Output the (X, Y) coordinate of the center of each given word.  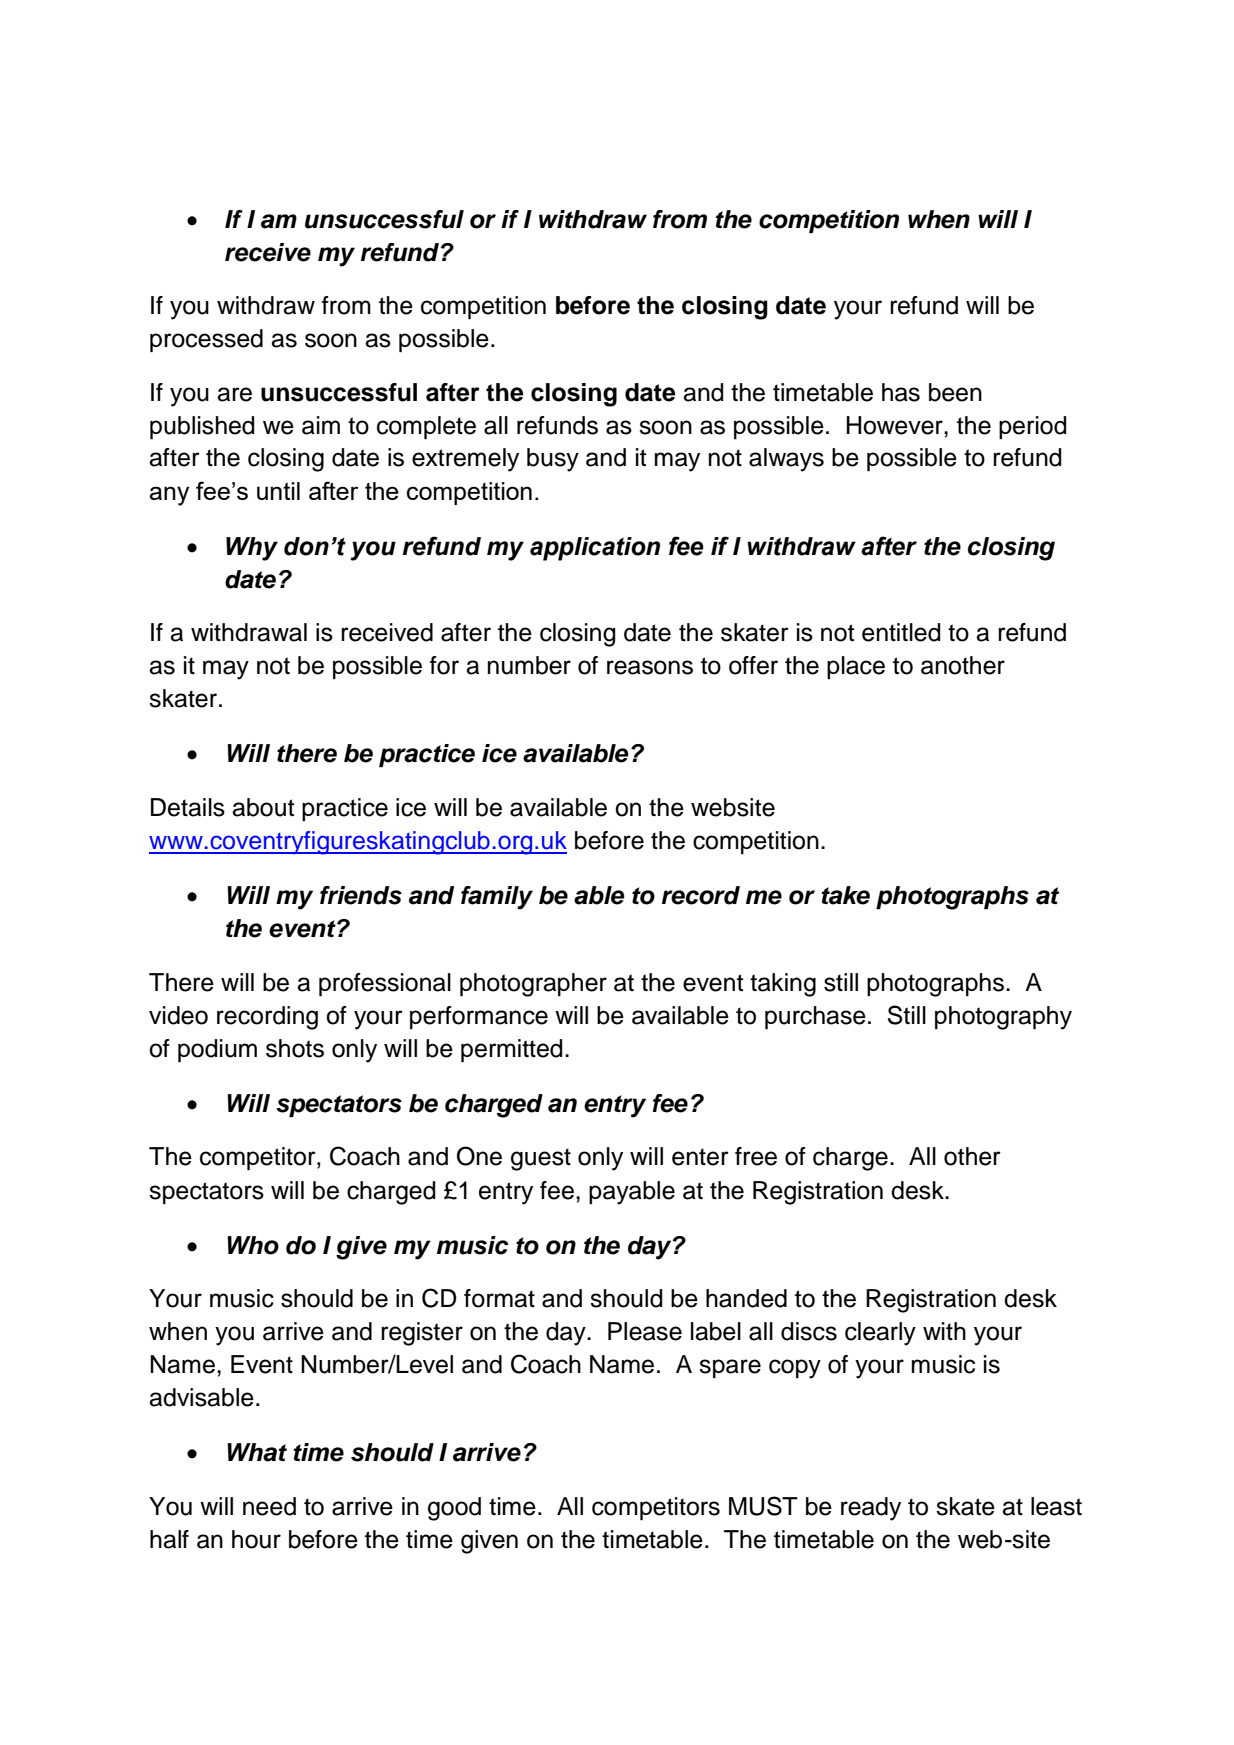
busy (553, 460)
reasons (650, 667)
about (263, 807)
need (269, 1506)
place (856, 667)
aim (321, 425)
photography (1003, 1018)
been (955, 392)
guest (541, 1159)
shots (295, 1048)
